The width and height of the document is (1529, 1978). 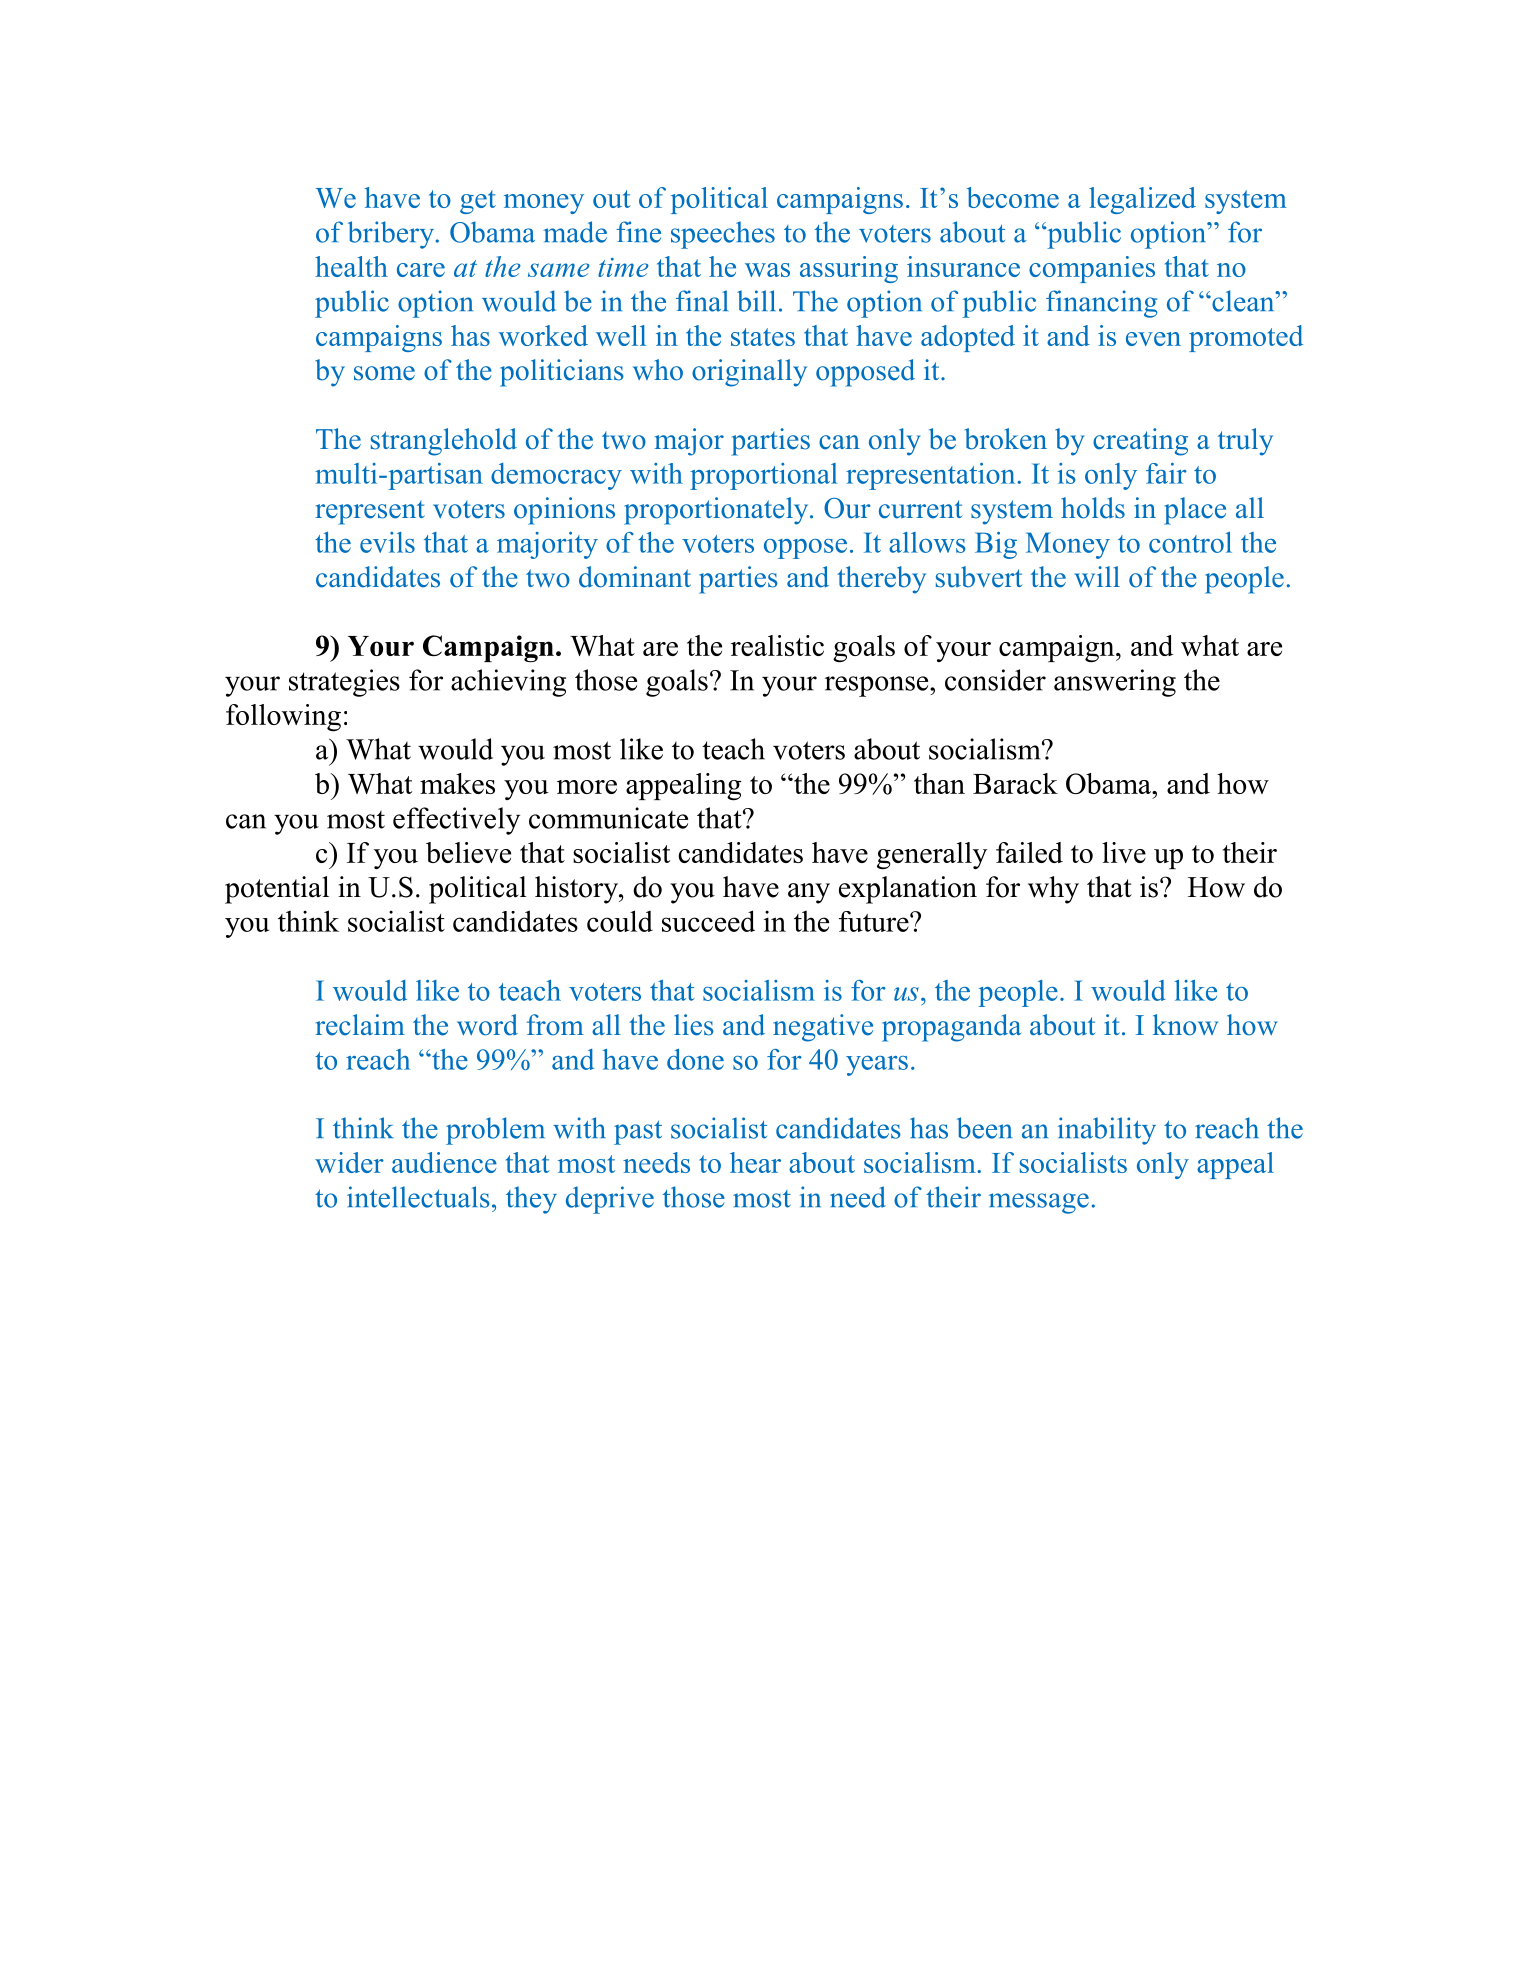 What do you see at coordinates (1124, 852) in the document?
I see `live` at bounding box center [1124, 852].
